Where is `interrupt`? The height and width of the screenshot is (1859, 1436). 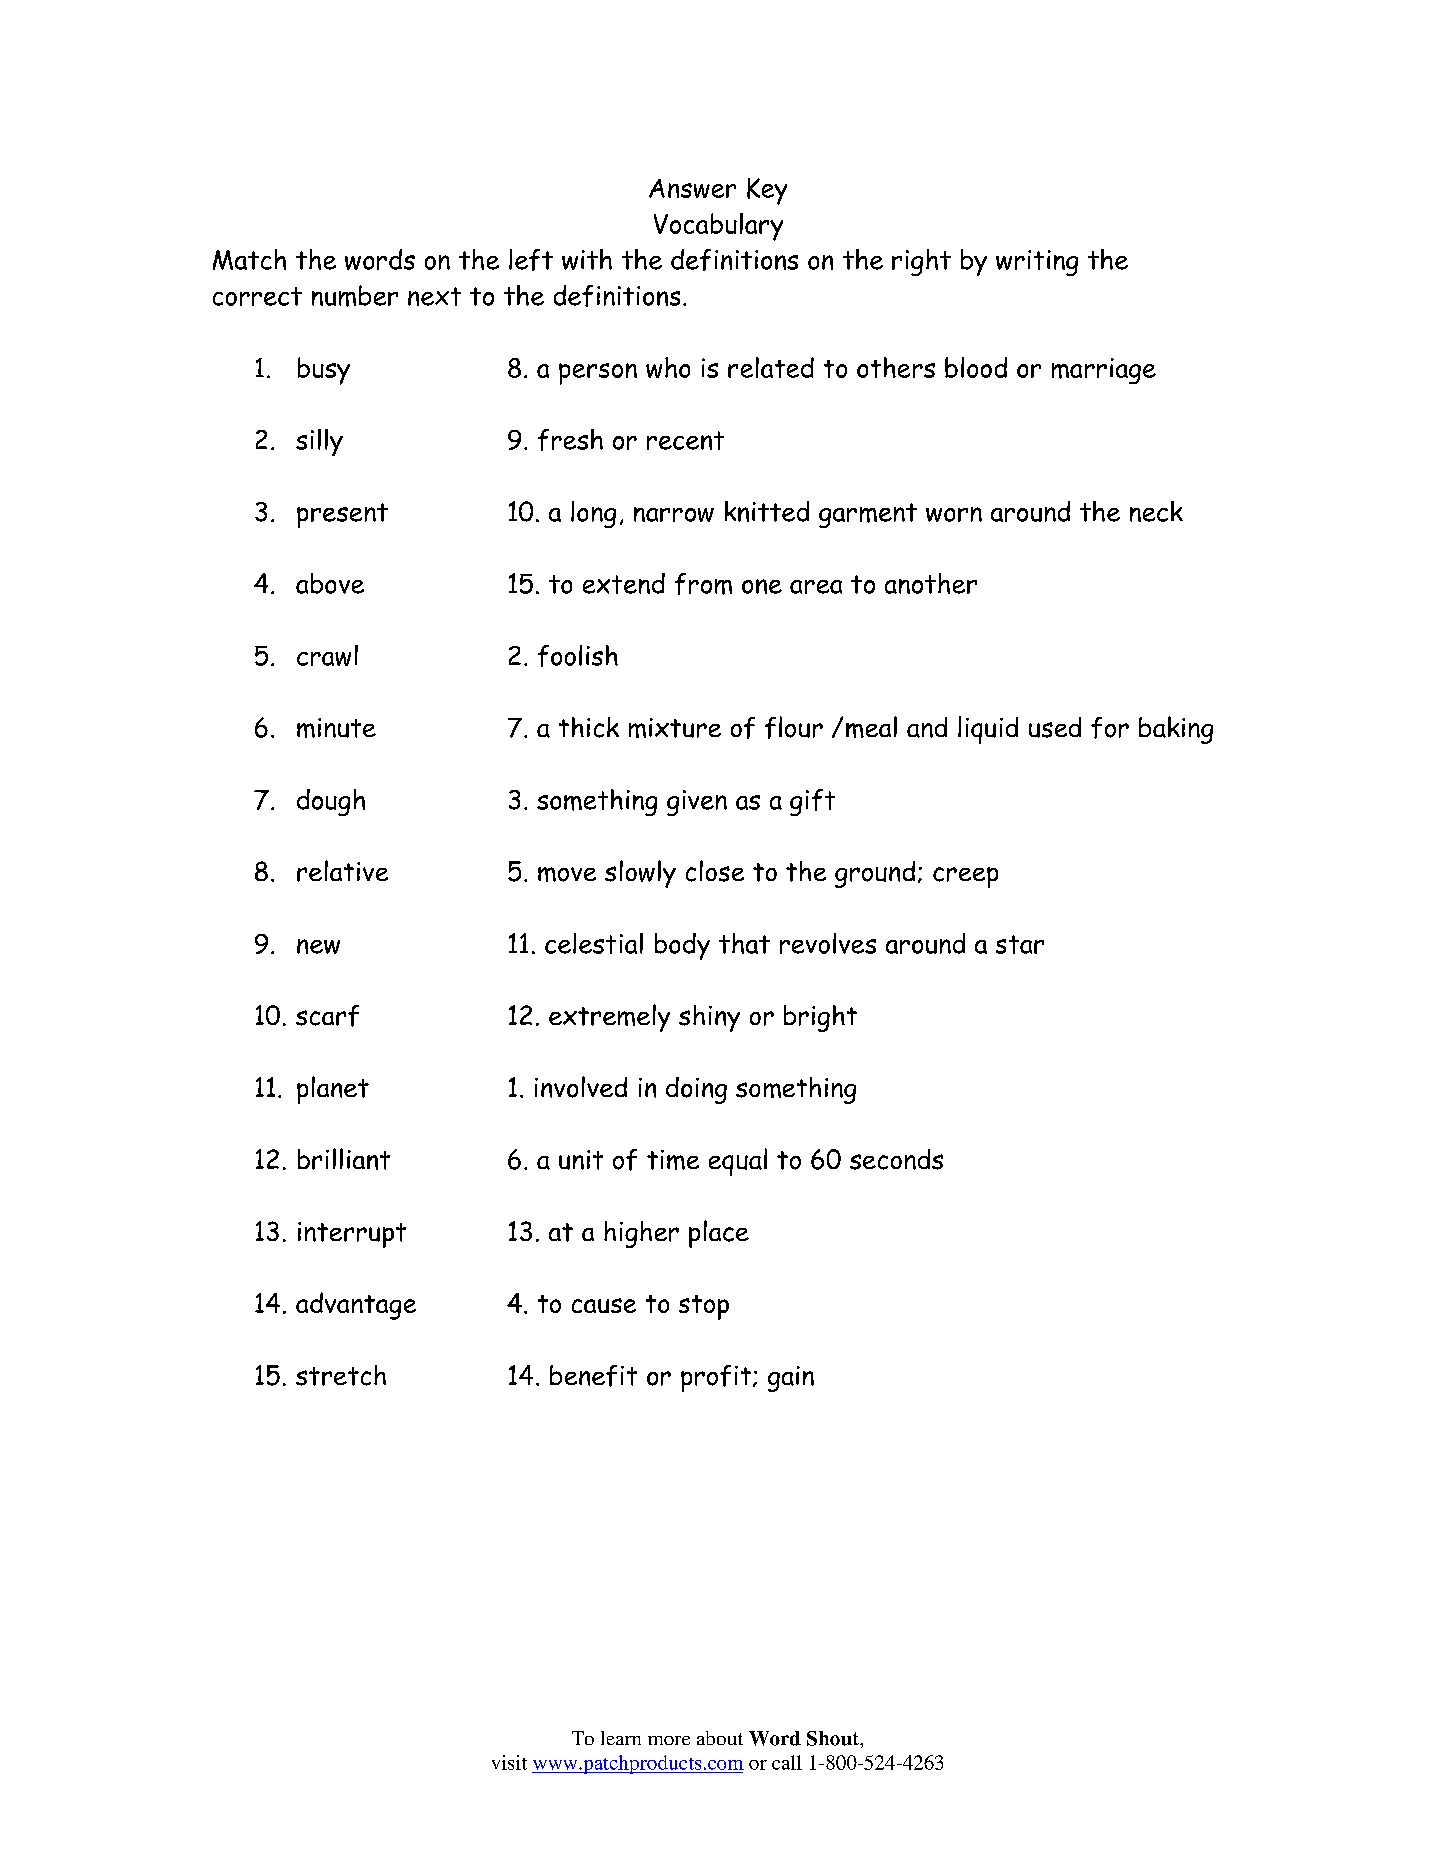 interrupt is located at coordinates (352, 1235).
